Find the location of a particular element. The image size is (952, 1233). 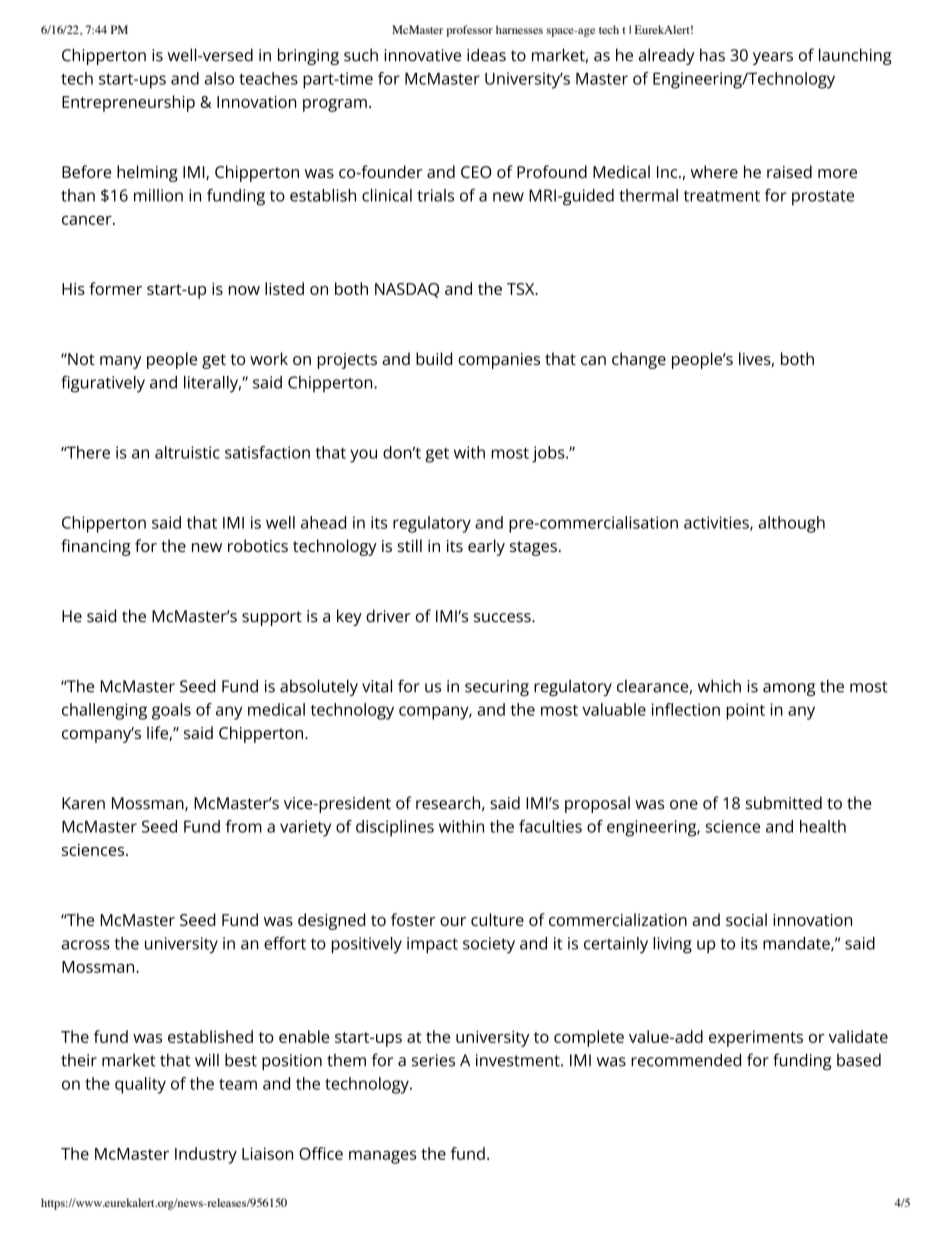

although is located at coordinates (791, 524).
